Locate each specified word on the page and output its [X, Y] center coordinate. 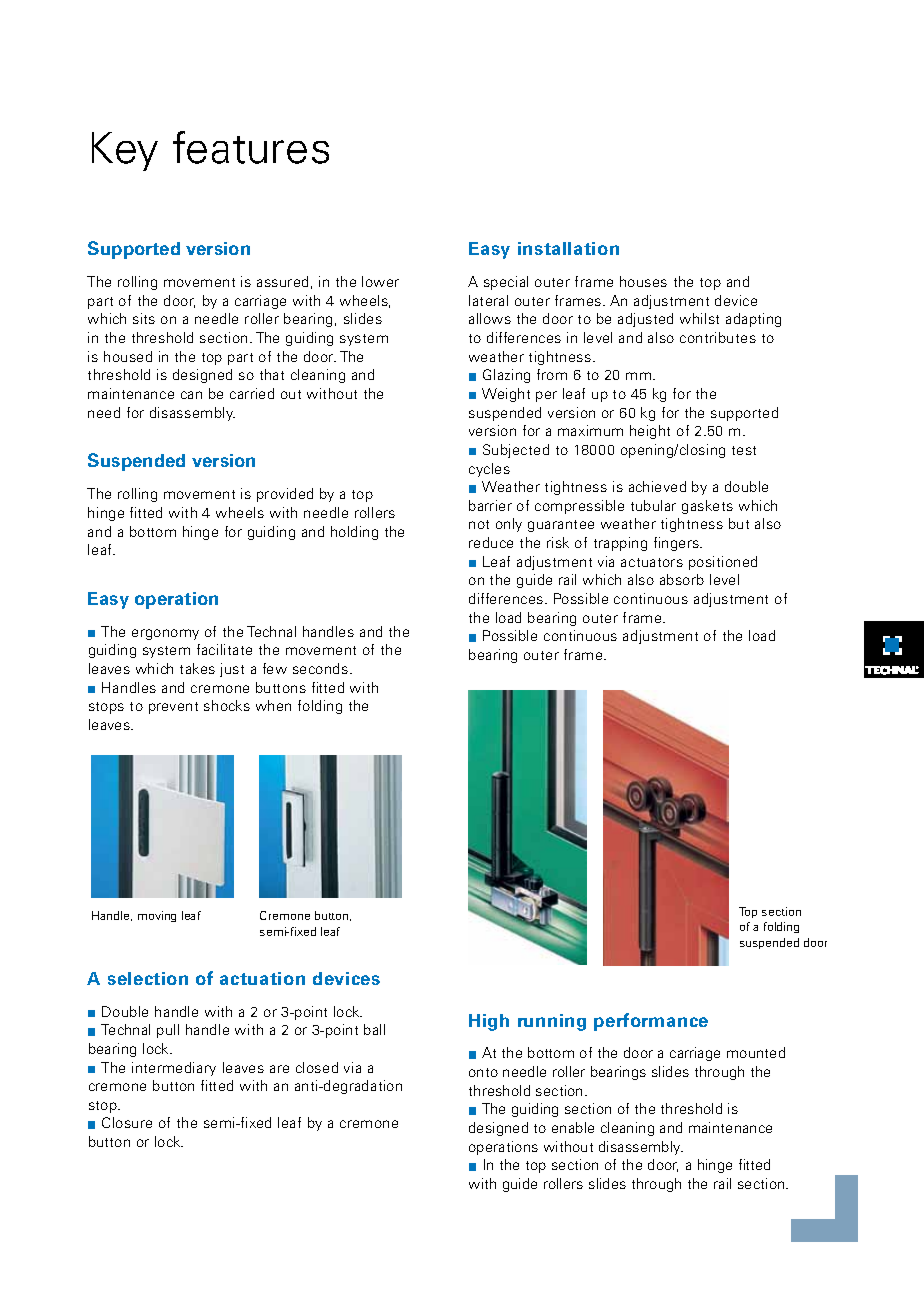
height [650, 432]
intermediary [174, 1069]
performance [651, 1022]
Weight [506, 395]
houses [643, 281]
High [489, 1022]
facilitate [224, 649]
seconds [320, 668]
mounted [756, 1052]
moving [157, 916]
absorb [682, 579]
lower [380, 281]
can [191, 395]
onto [483, 1072]
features [251, 147]
